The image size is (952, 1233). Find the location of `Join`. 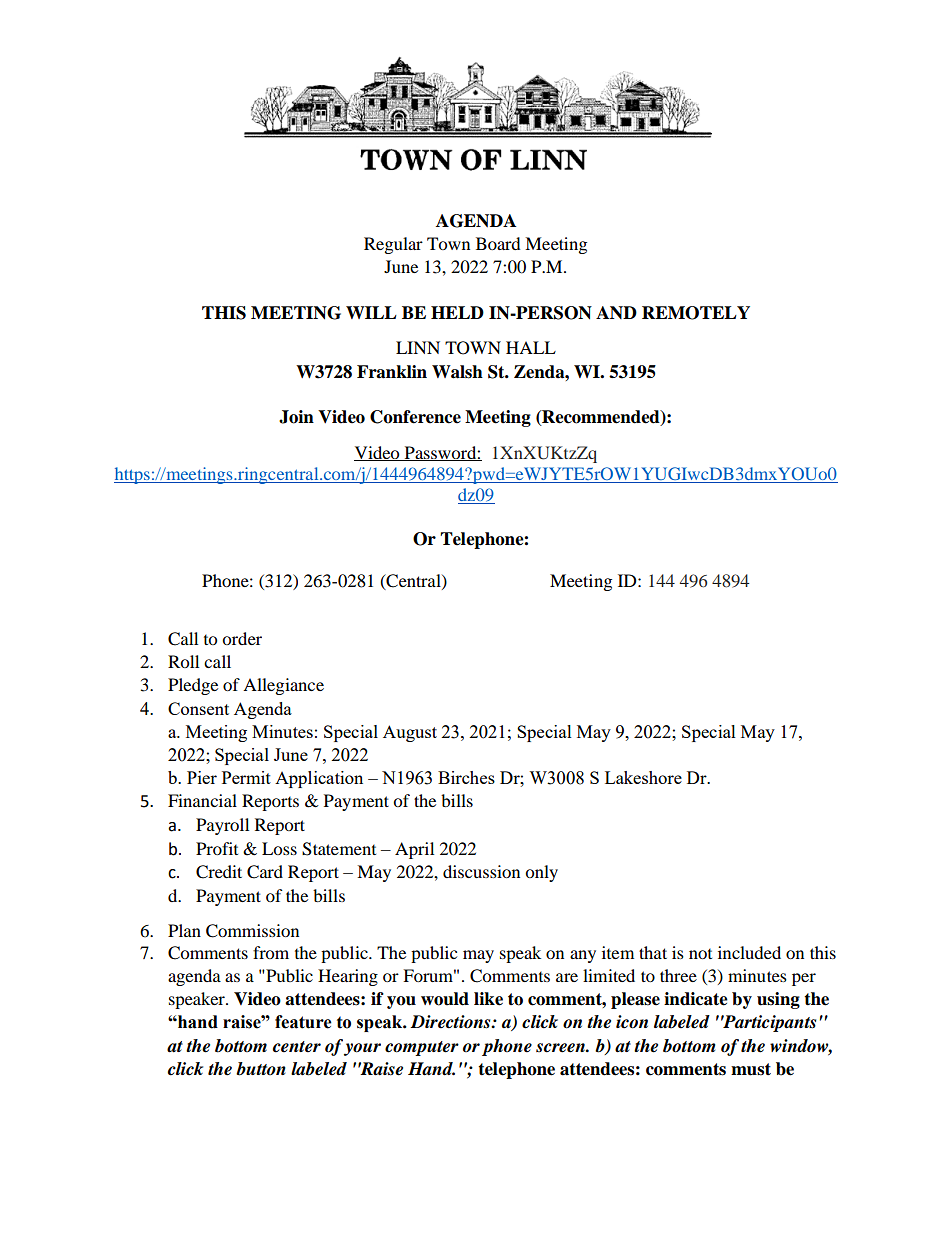

Join is located at coordinates (296, 417).
